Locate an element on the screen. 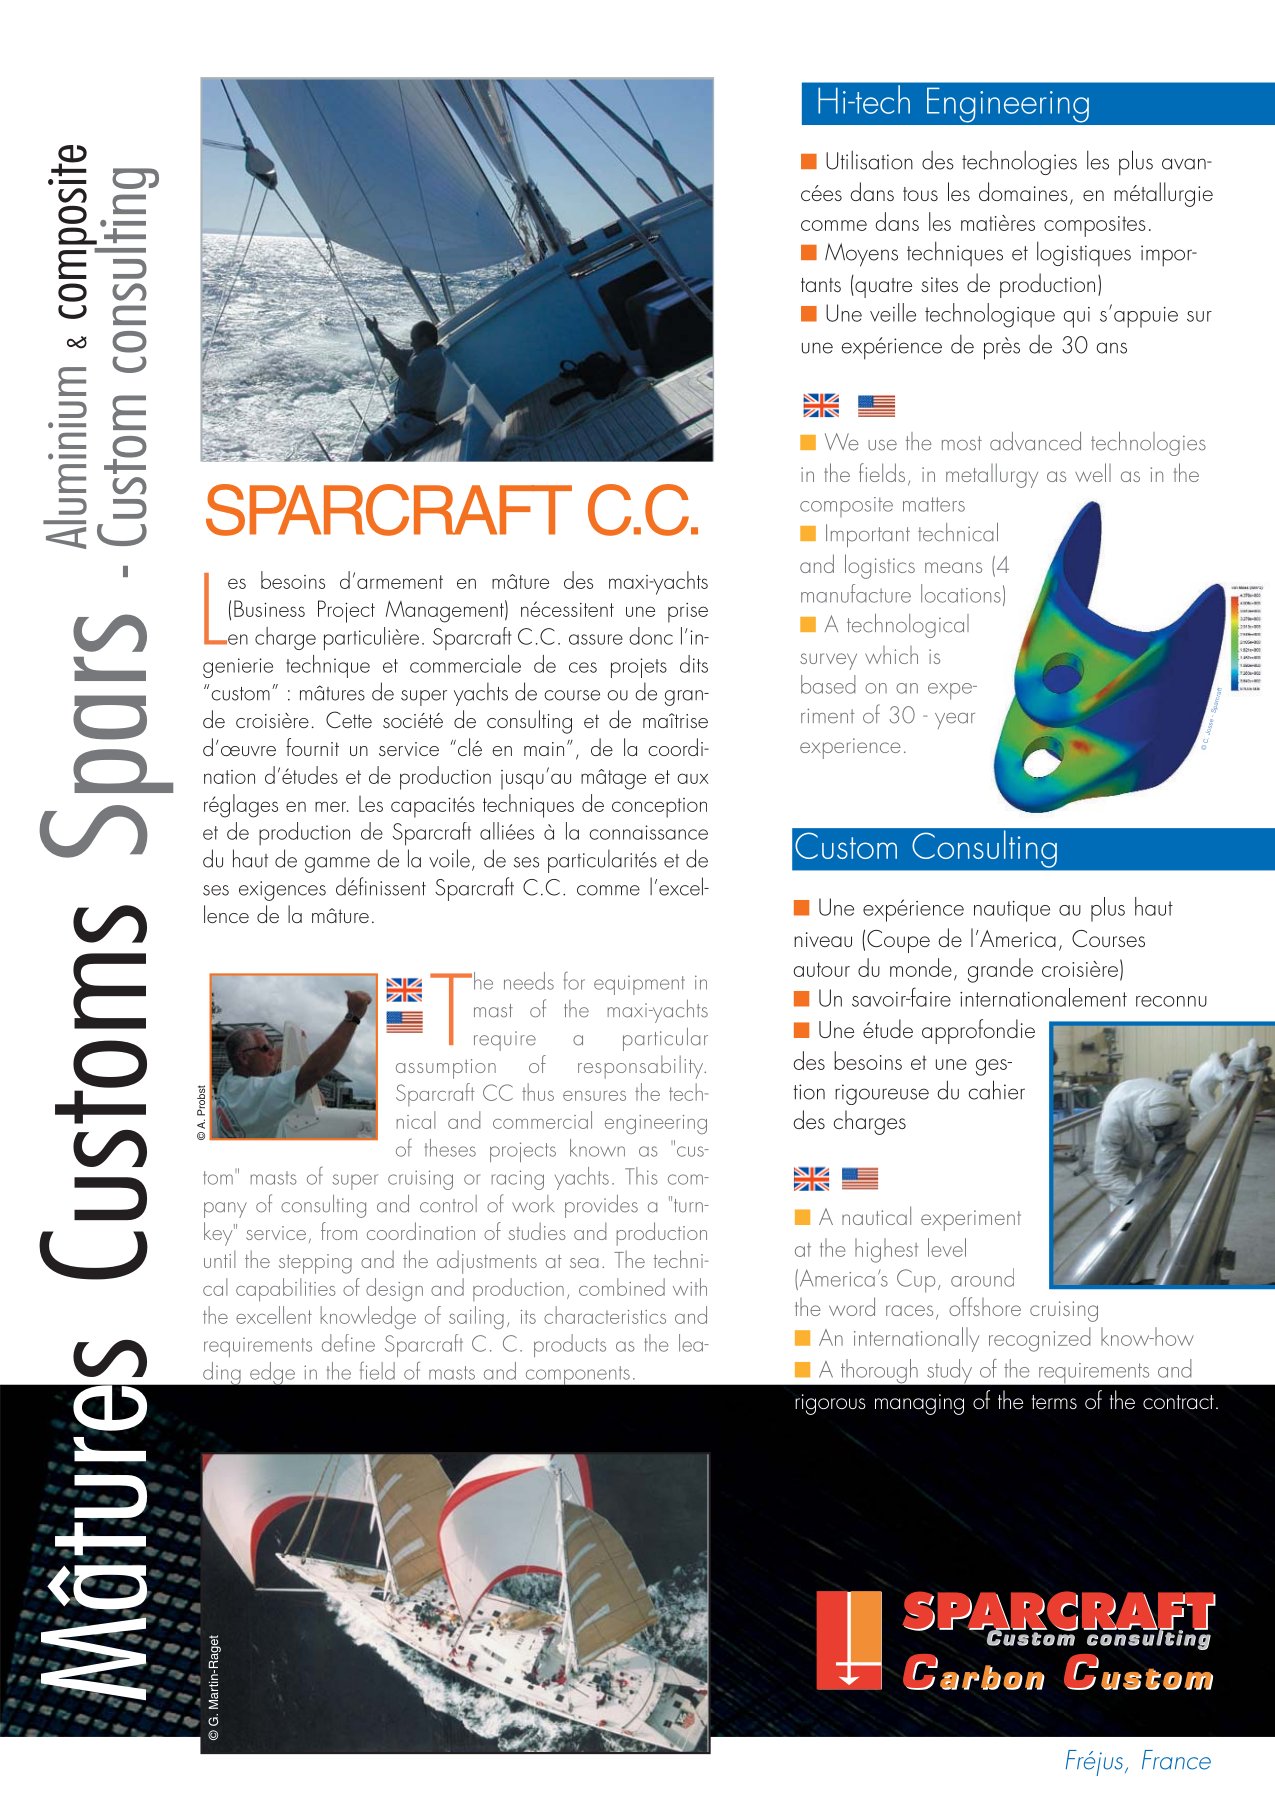  Cette is located at coordinates (349, 719).
